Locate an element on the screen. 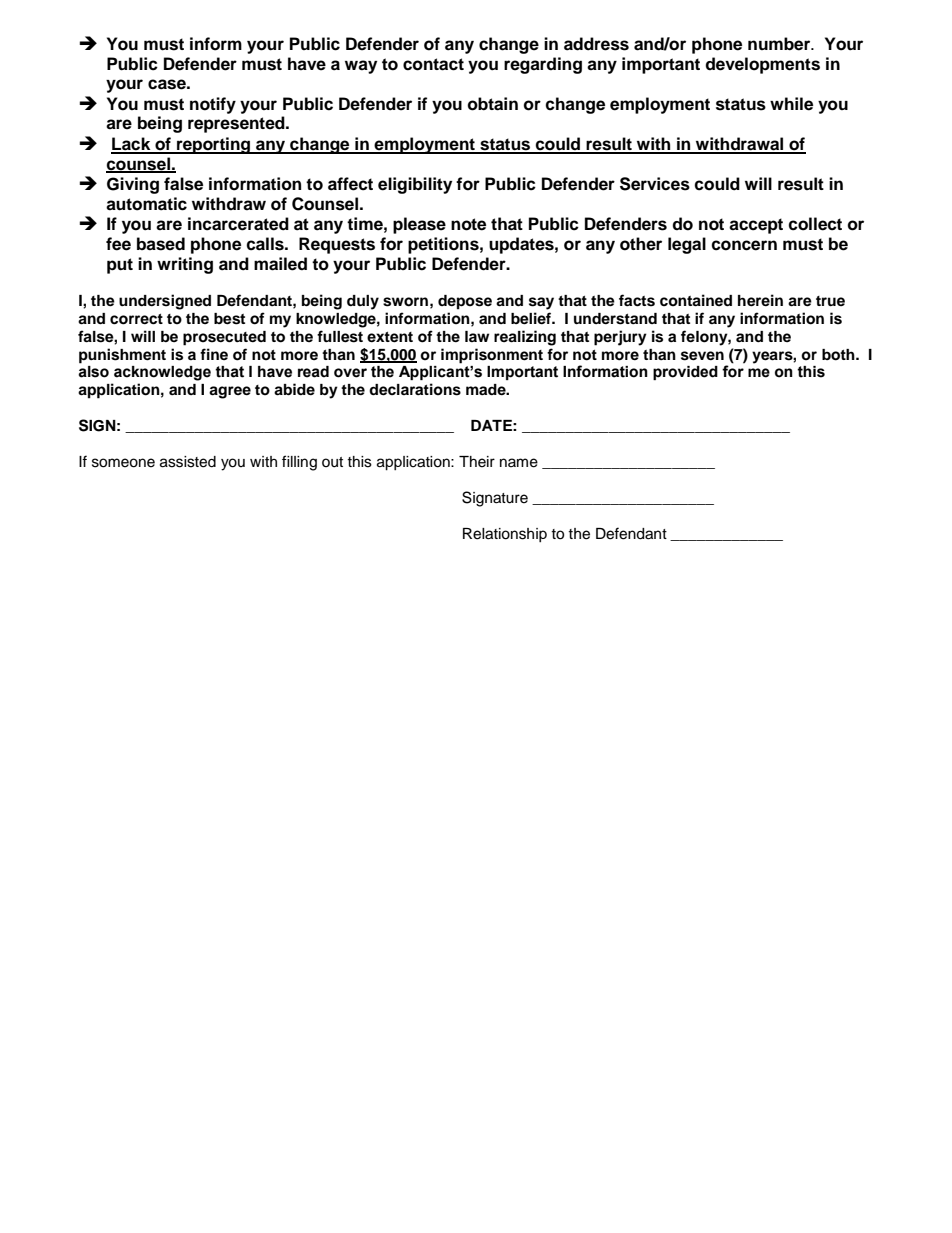  automatic is located at coordinates (146, 204).
